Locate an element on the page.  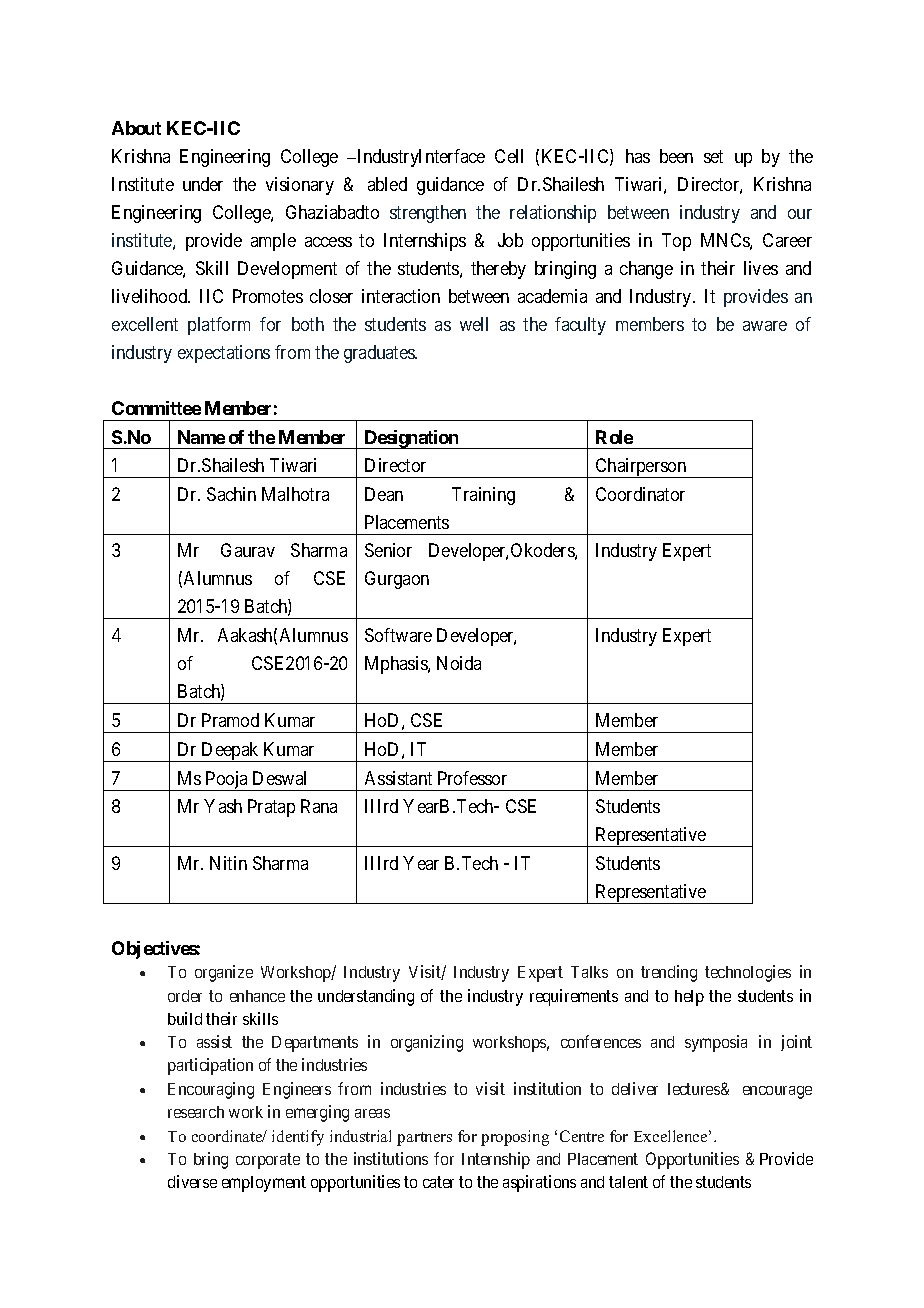
Talks is located at coordinates (589, 972).
